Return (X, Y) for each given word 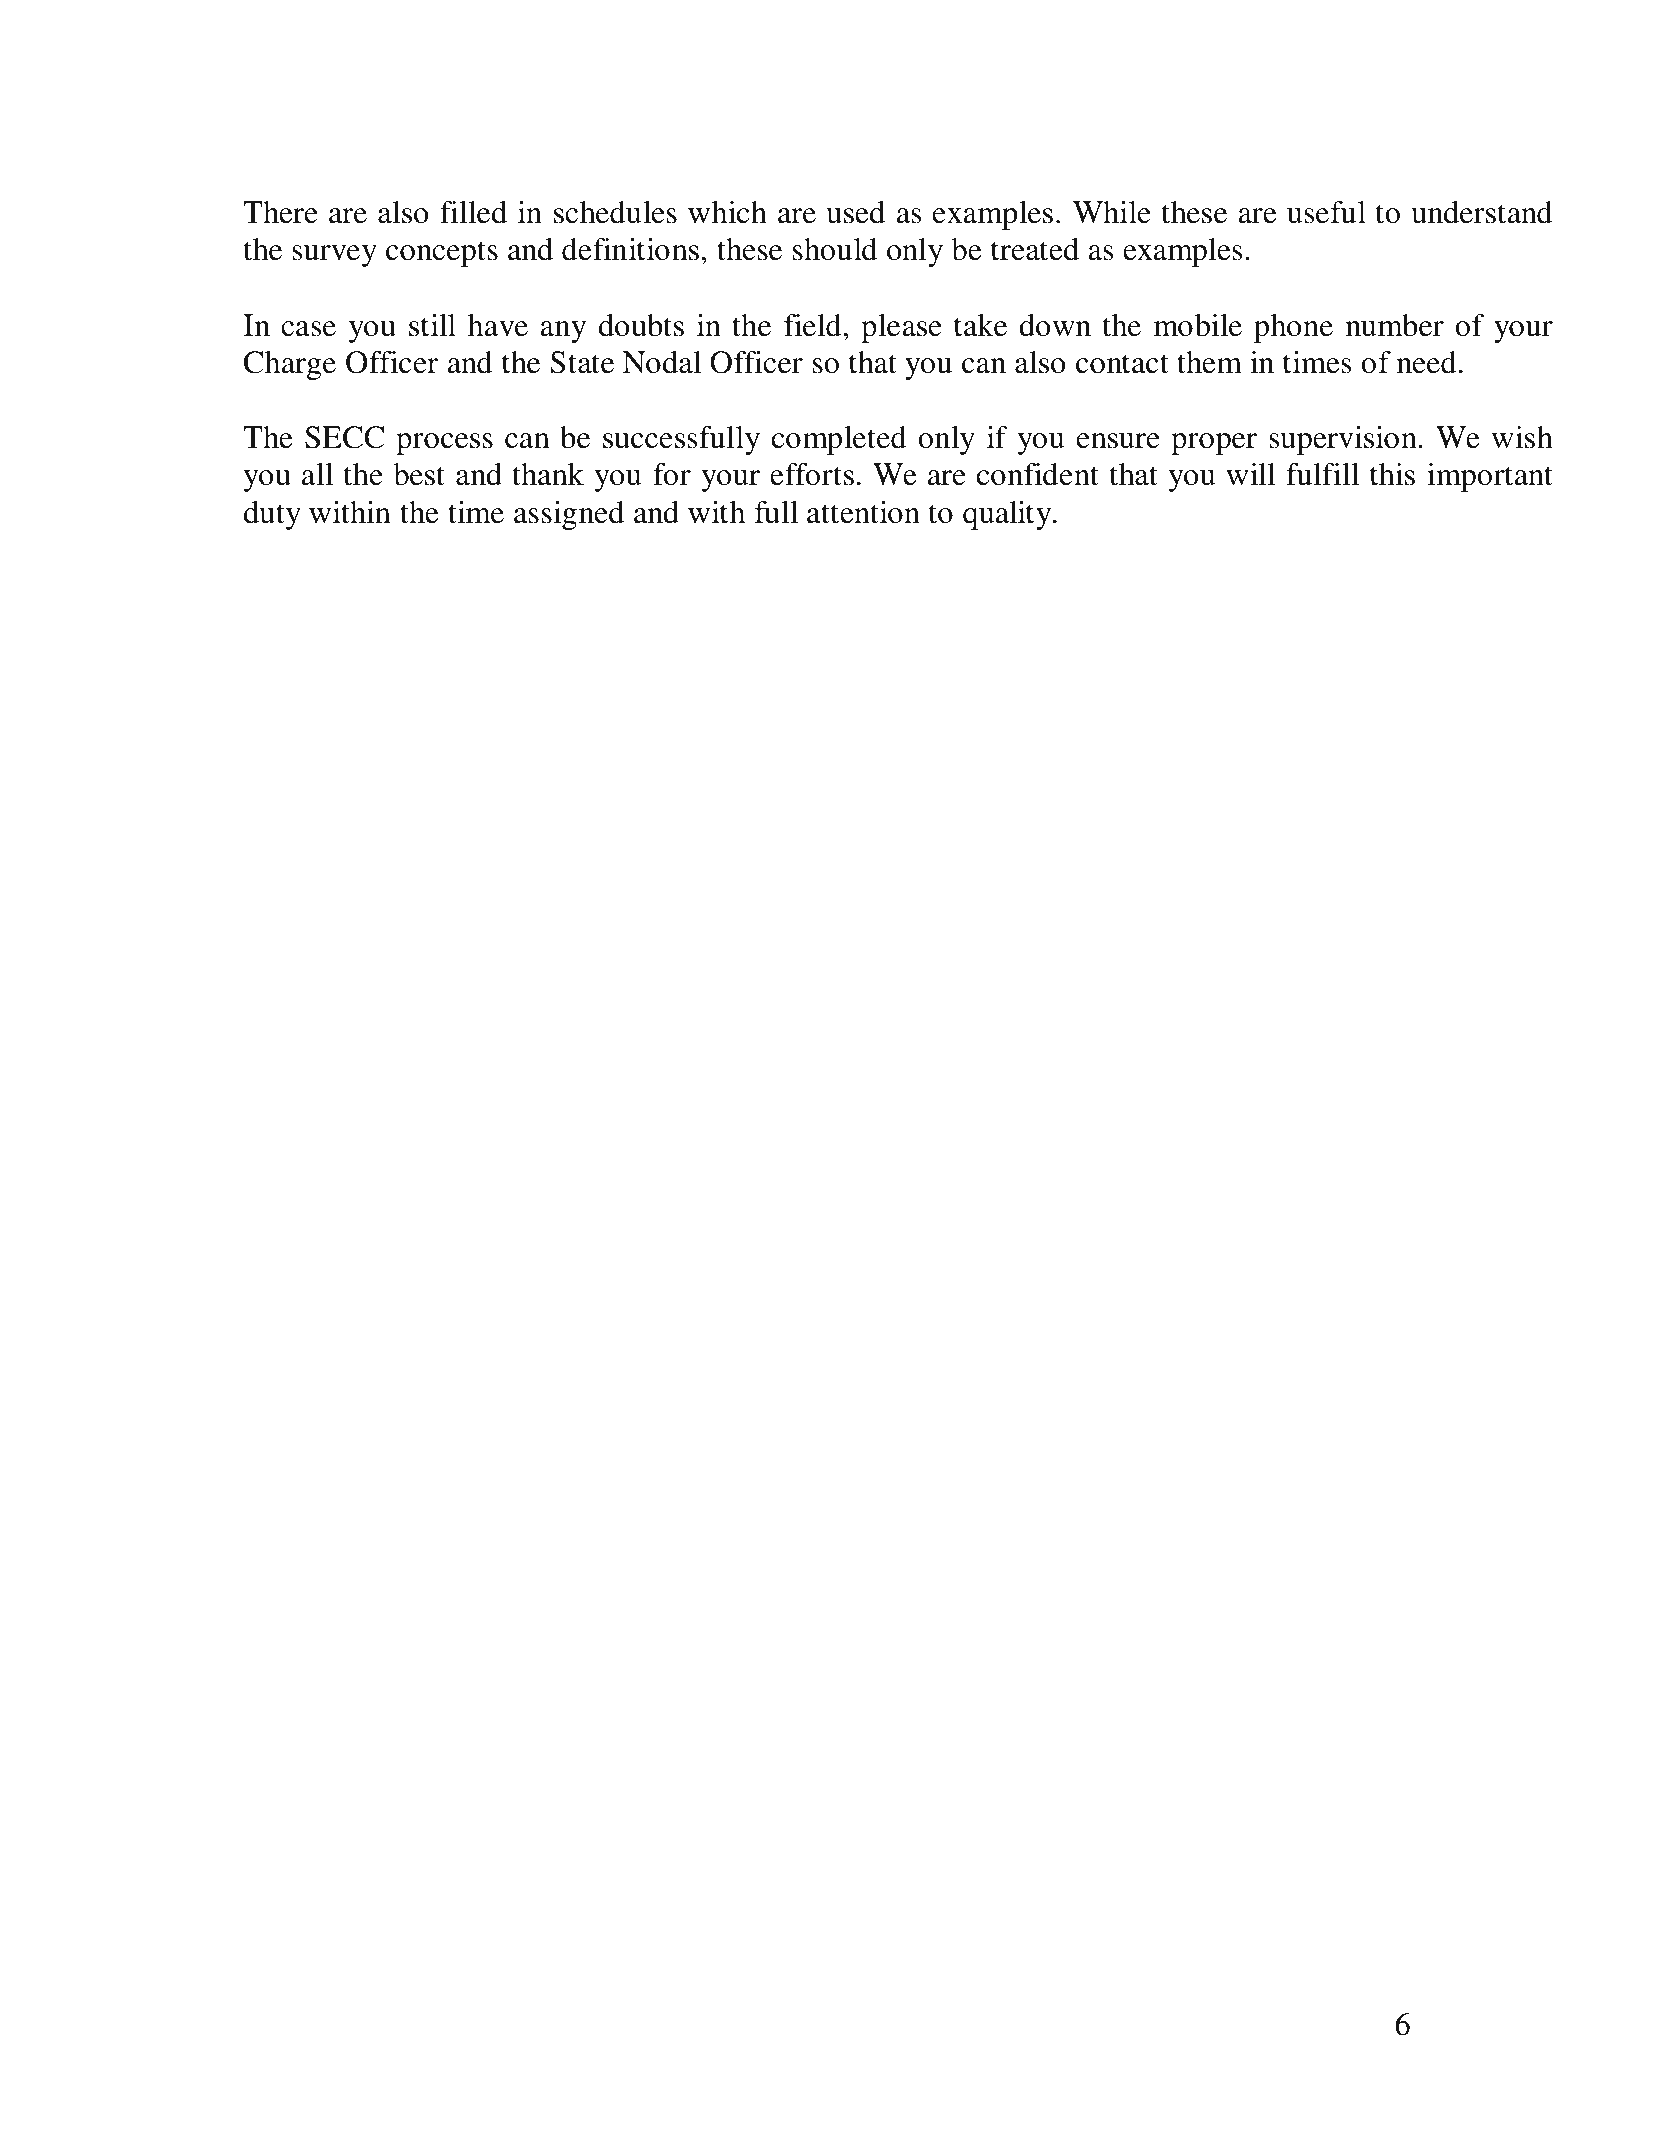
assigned (569, 515)
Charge (290, 365)
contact (1122, 364)
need (1427, 362)
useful (1326, 212)
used (855, 212)
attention (863, 512)
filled (473, 212)
